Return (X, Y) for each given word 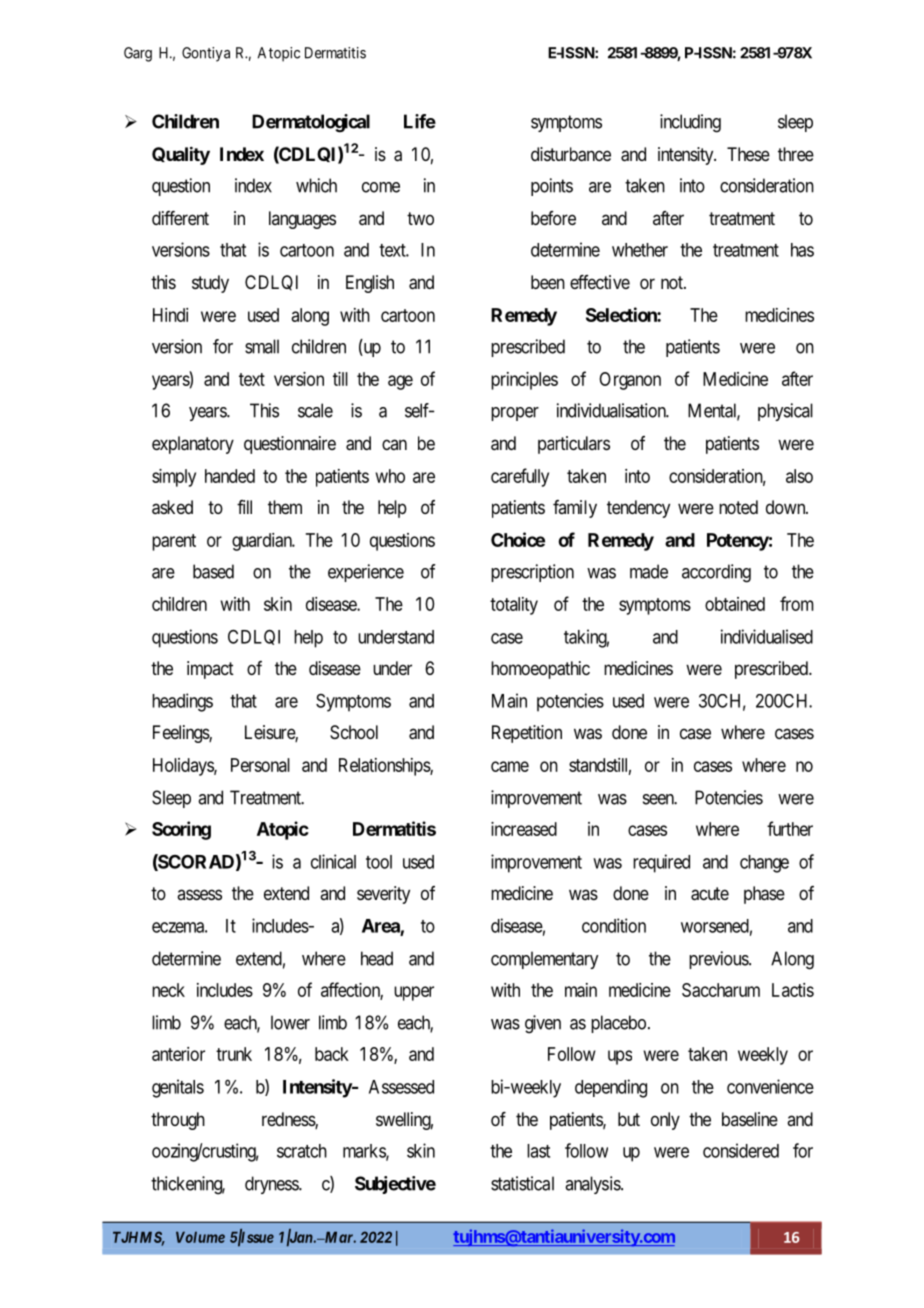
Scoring (181, 830)
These (748, 154)
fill (244, 507)
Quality (181, 155)
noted (738, 507)
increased (524, 829)
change (764, 864)
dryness (272, 1185)
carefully (520, 477)
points (552, 187)
